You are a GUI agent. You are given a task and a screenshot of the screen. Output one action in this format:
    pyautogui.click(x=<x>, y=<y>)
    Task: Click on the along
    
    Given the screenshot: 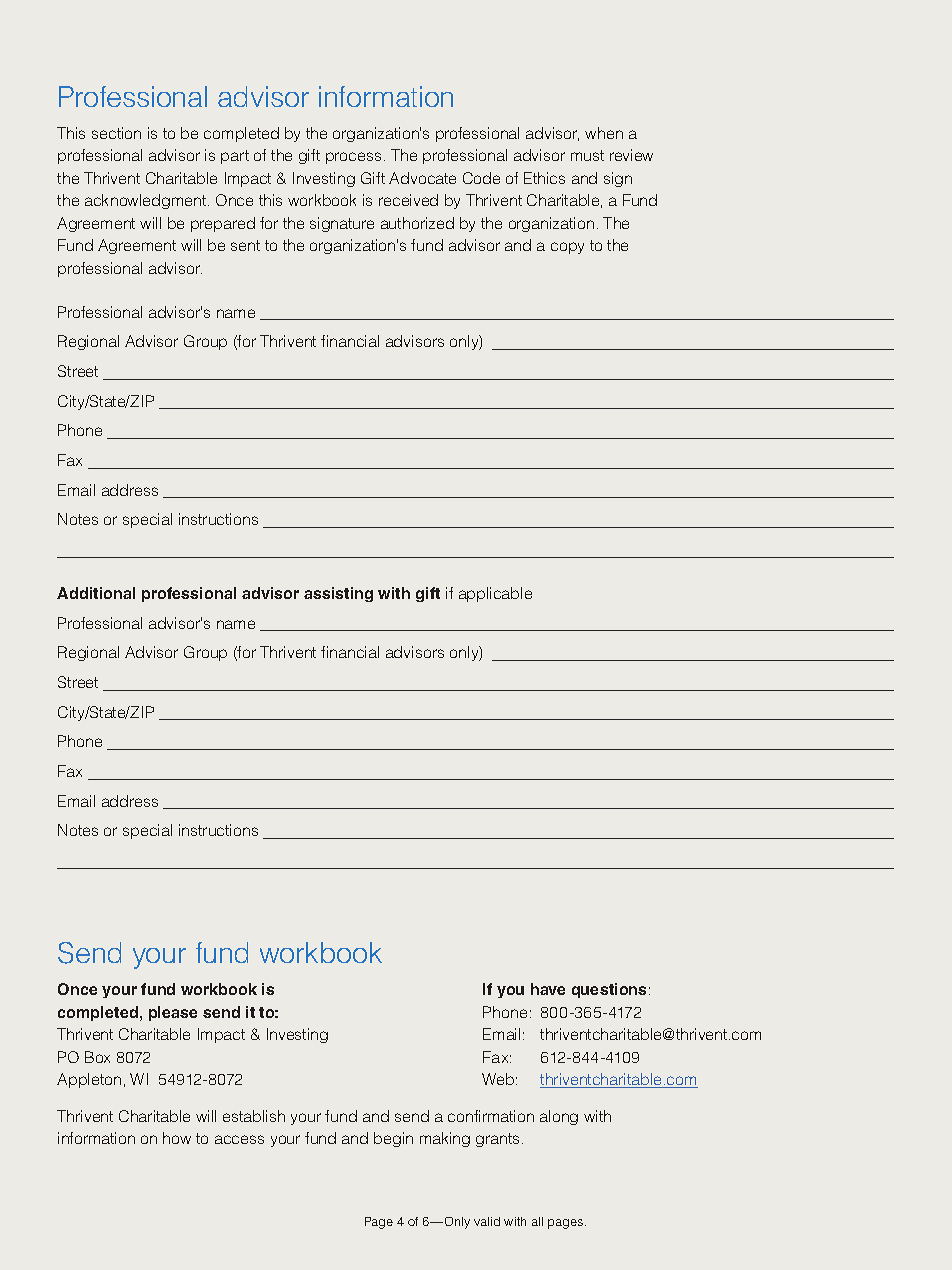 What is the action you would take?
    pyautogui.click(x=559, y=1117)
